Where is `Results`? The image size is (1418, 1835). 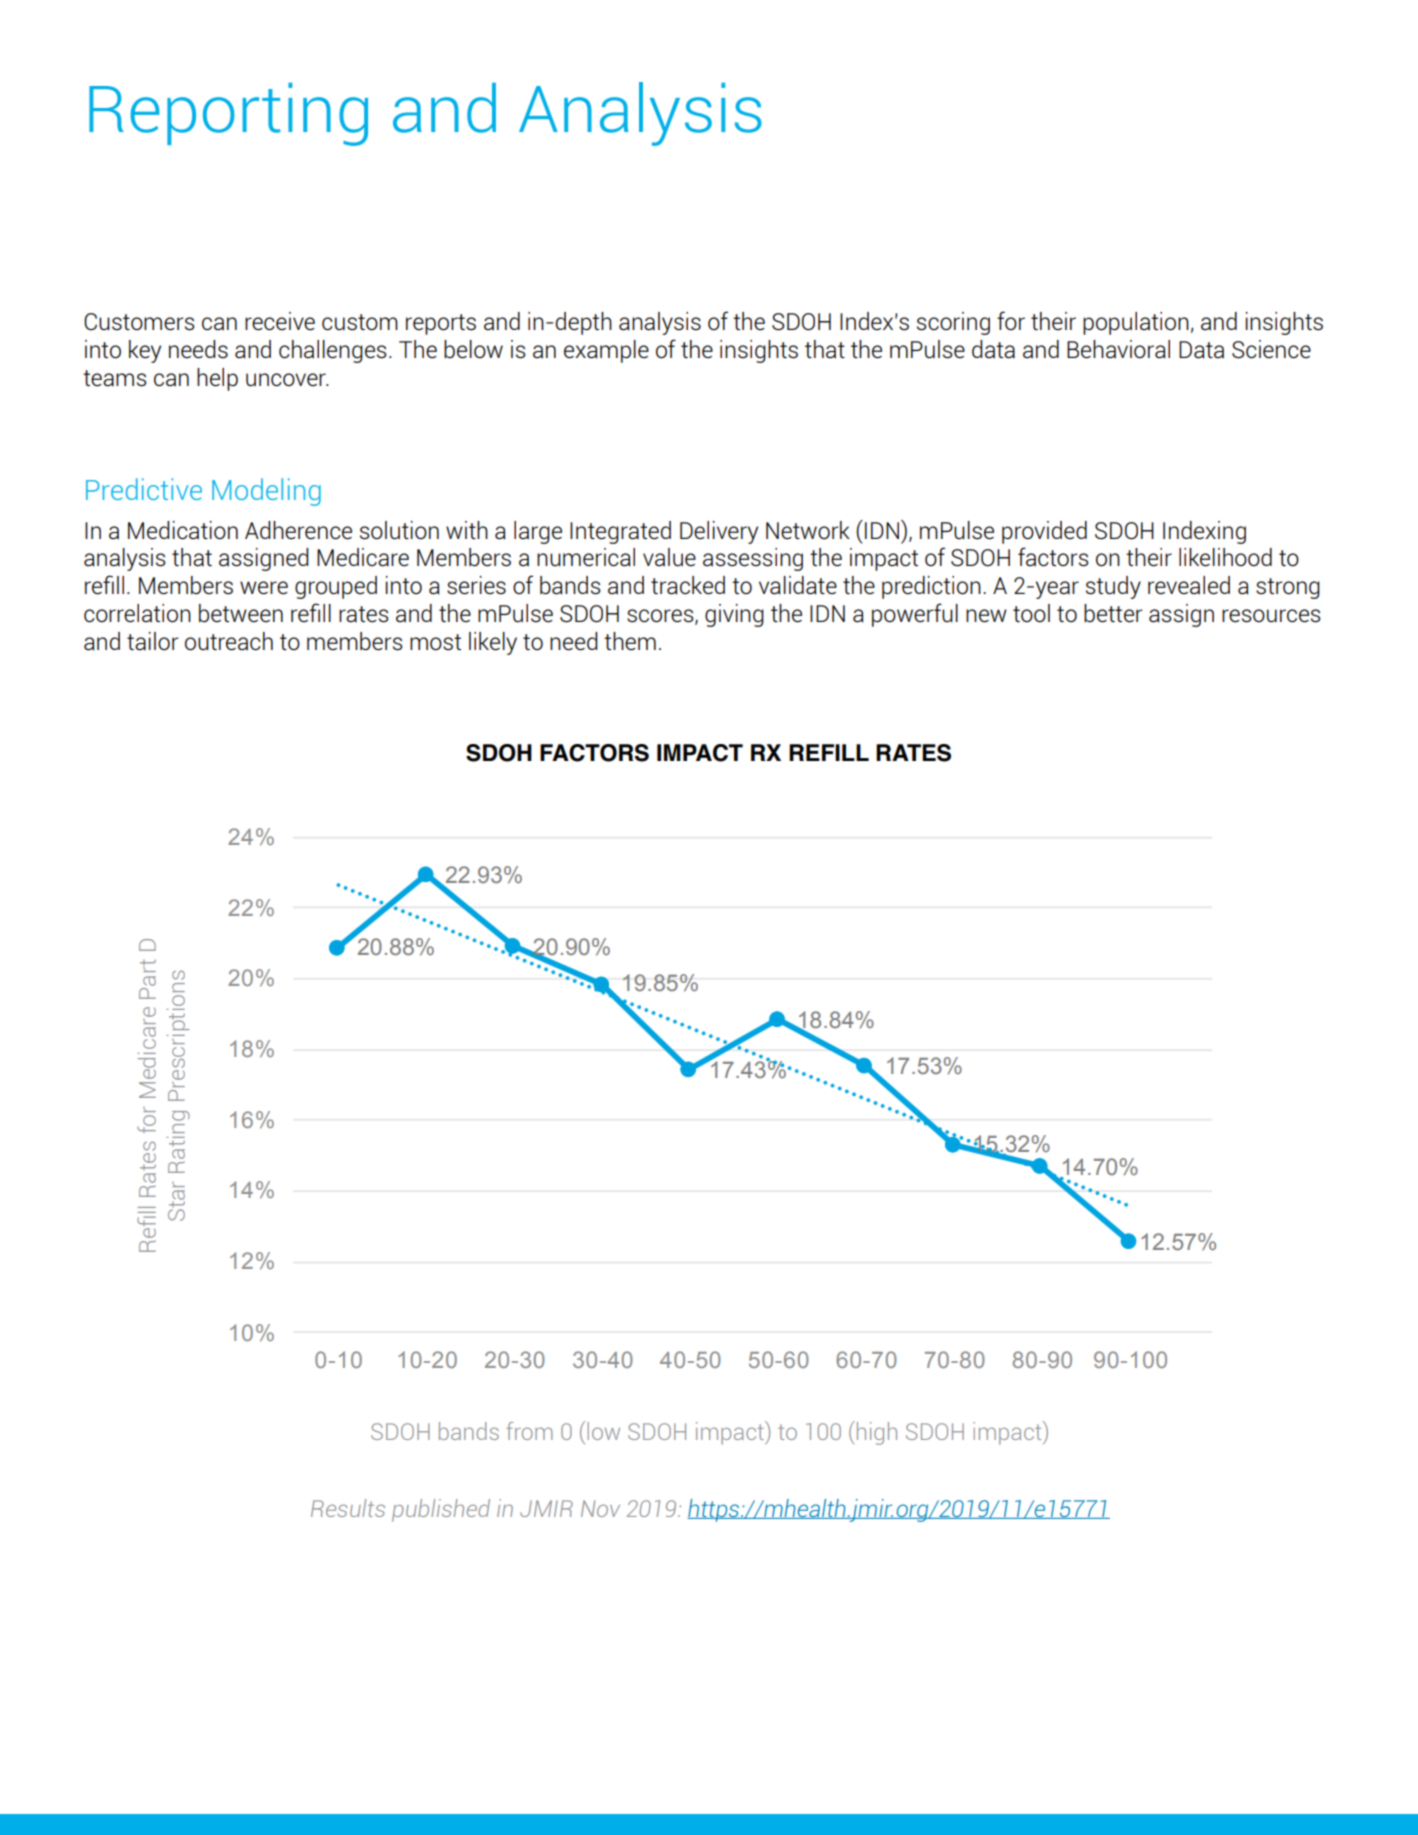 Results is located at coordinates (348, 1508).
